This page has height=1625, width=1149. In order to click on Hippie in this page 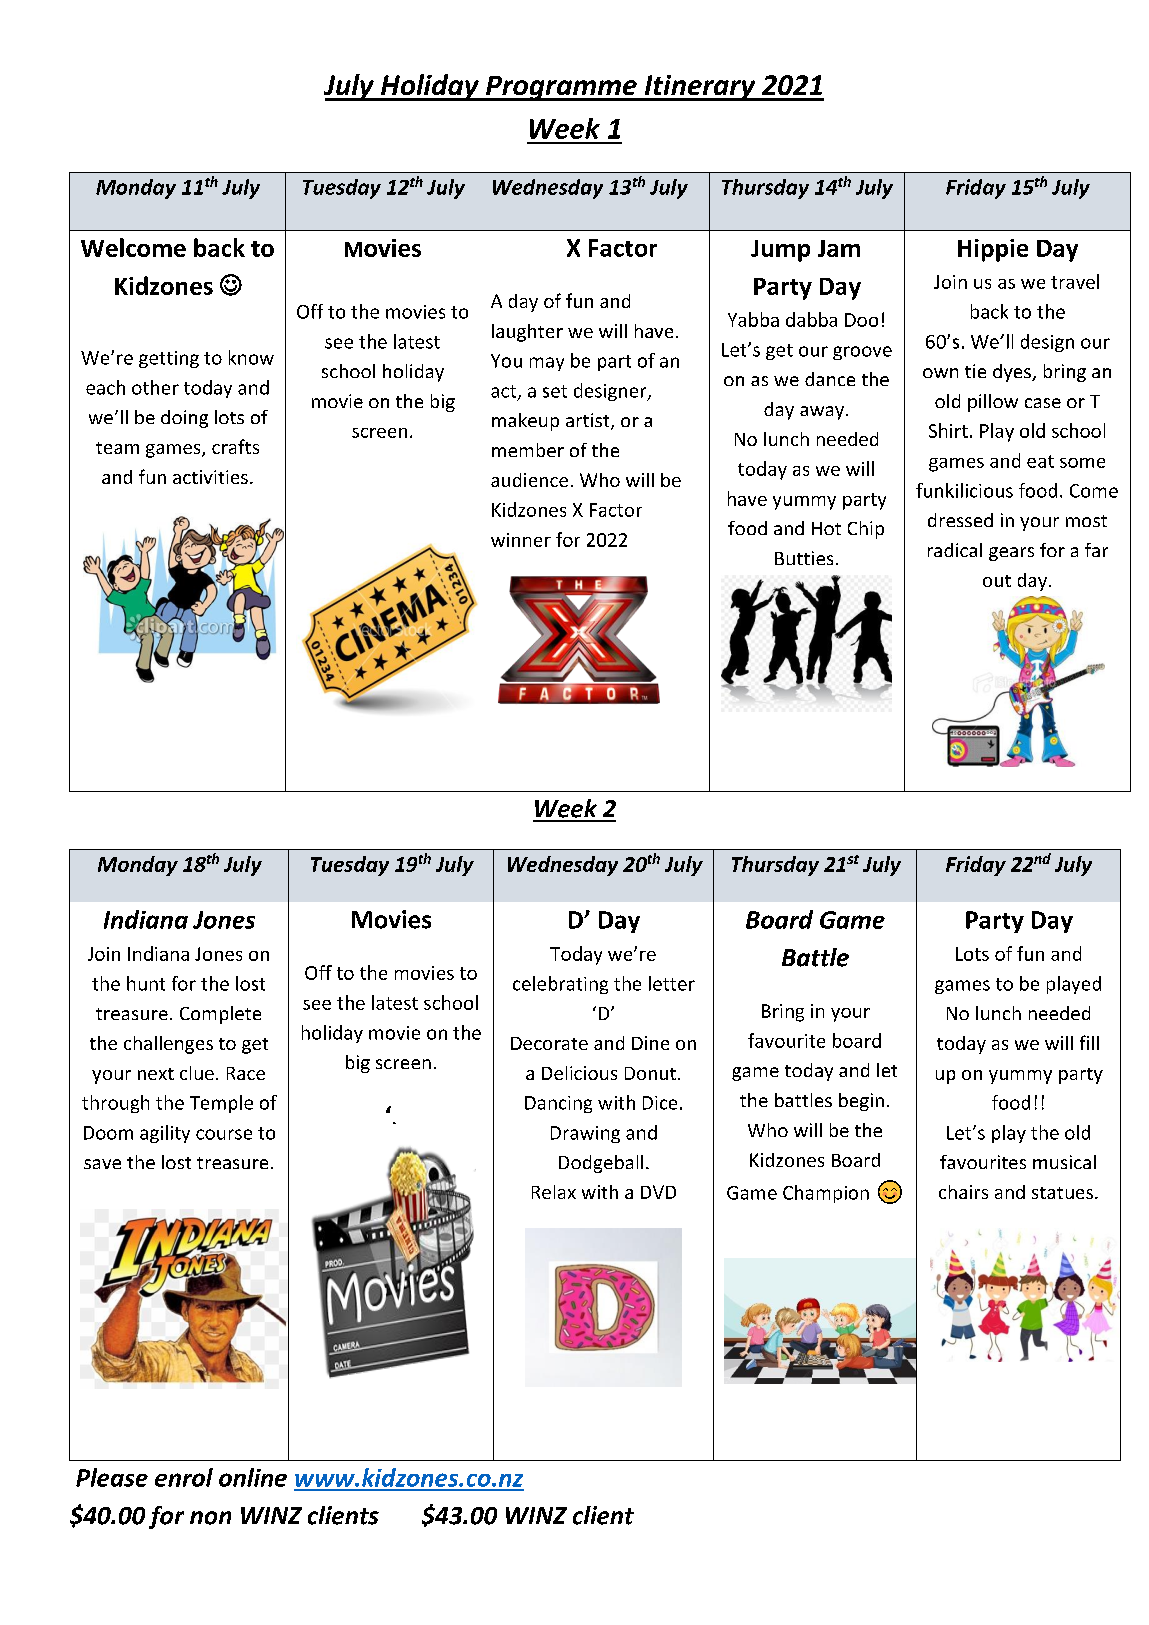, I will do `click(993, 250)`.
